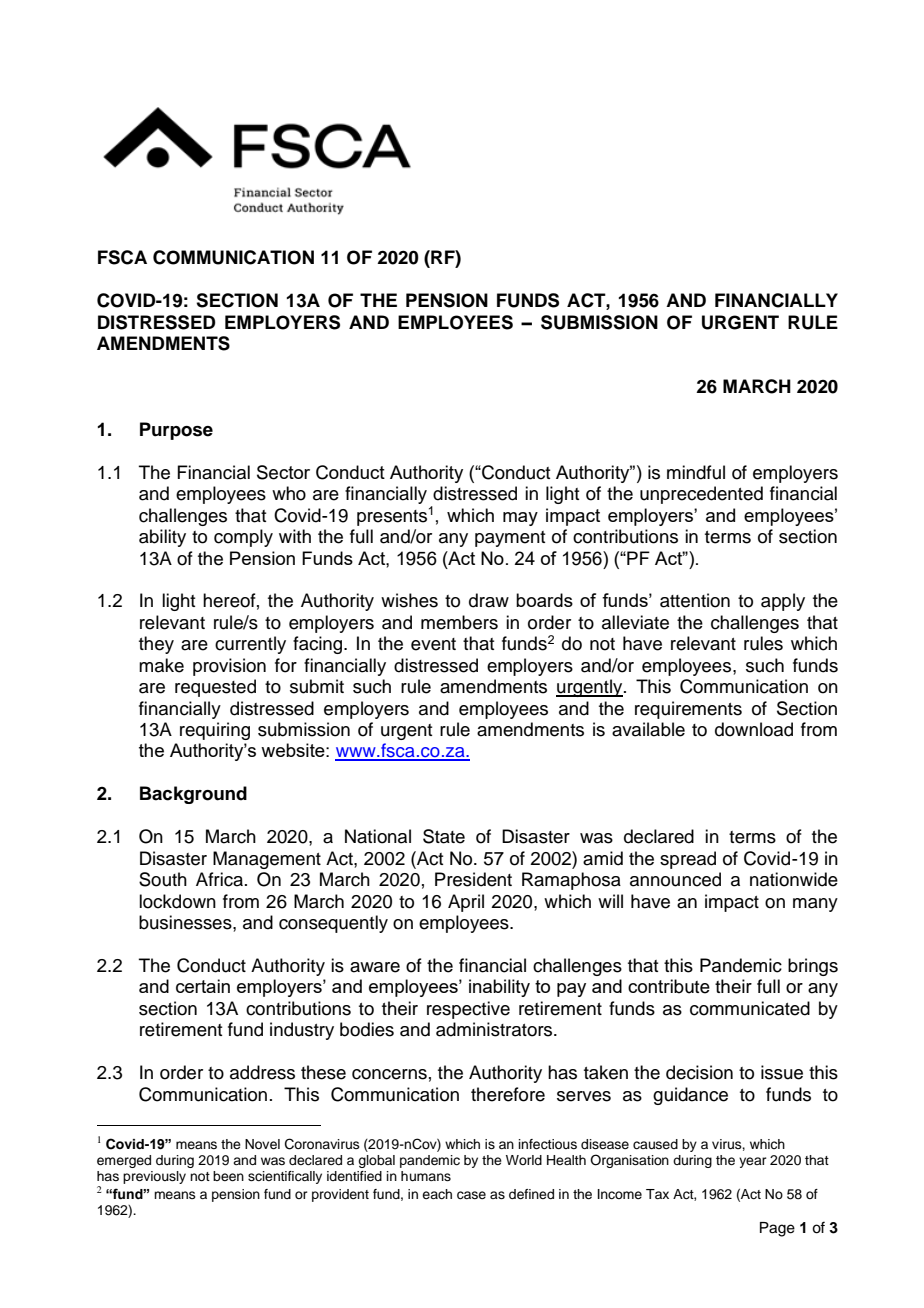 This document has width=924, height=1308. I want to click on communicated, so click(750, 1008).
